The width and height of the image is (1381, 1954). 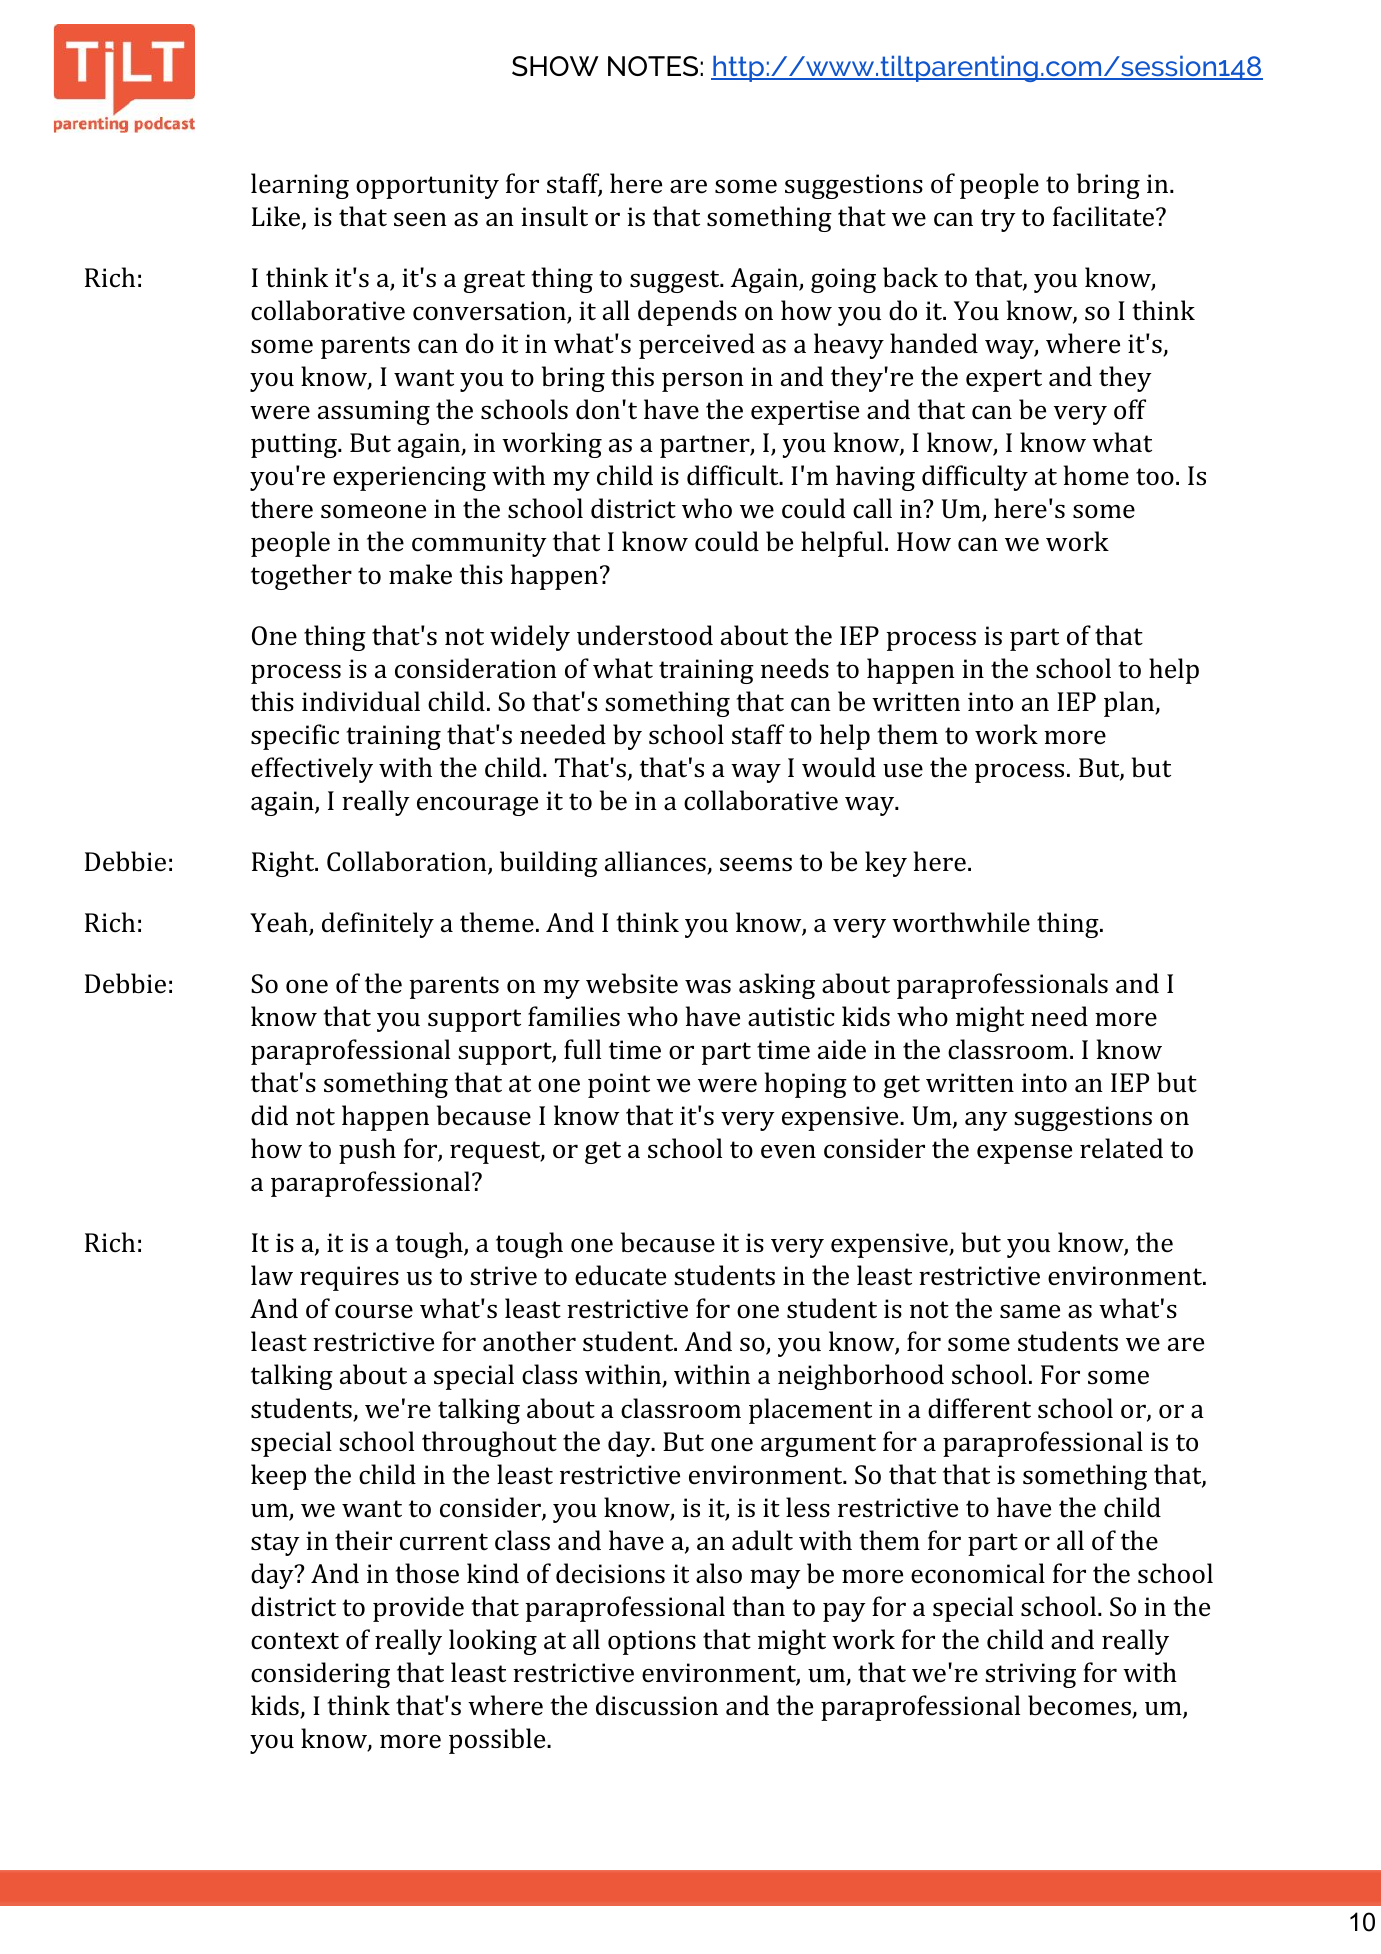 I want to click on worthwhile, so click(x=961, y=922).
